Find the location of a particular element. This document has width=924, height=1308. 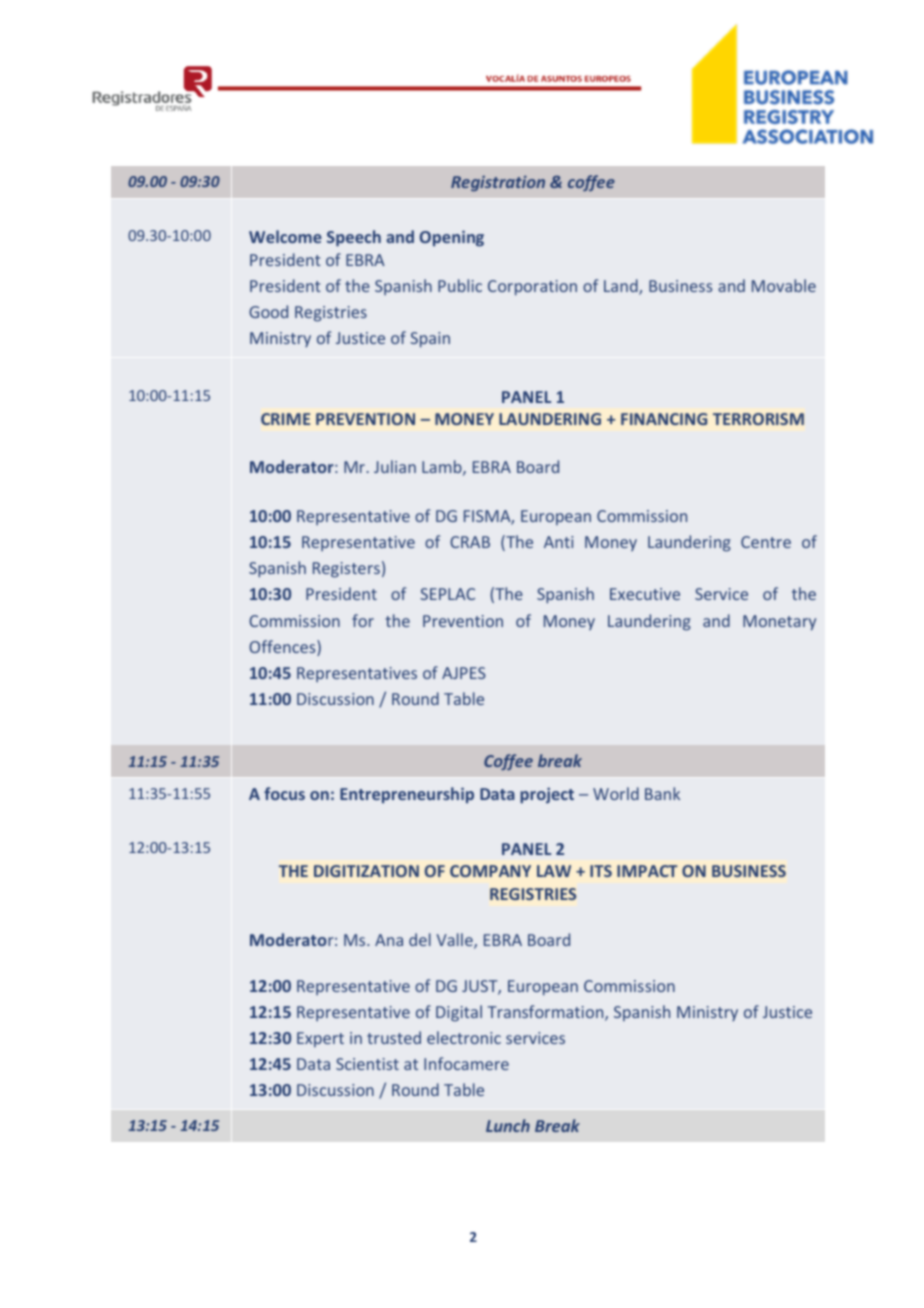

Centre is located at coordinates (766, 542).
